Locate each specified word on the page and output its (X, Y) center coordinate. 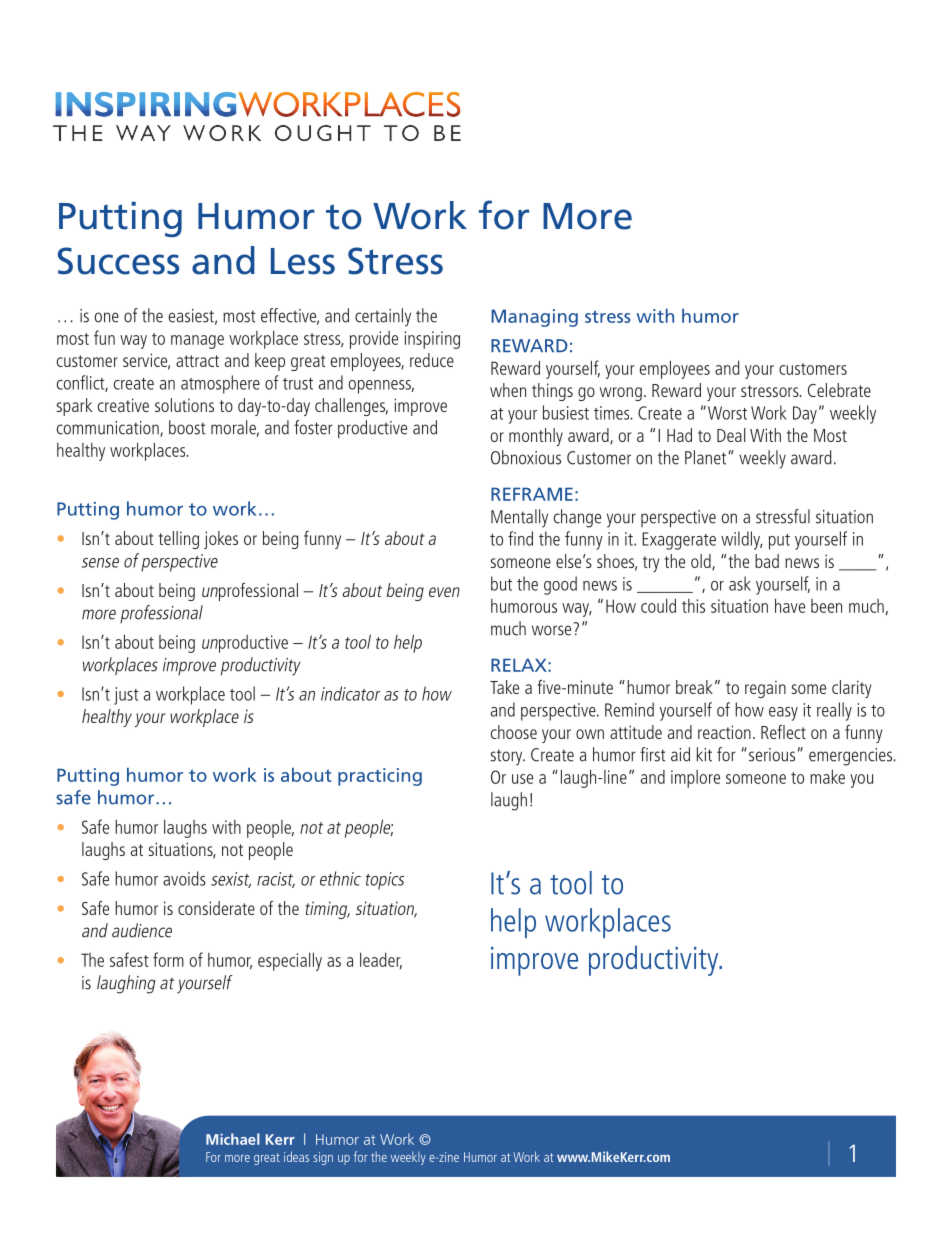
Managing (534, 318)
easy (783, 714)
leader (381, 960)
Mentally (519, 518)
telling (179, 540)
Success (118, 261)
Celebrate (839, 390)
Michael (233, 1139)
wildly (742, 540)
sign (323, 1158)
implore (695, 779)
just (126, 696)
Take (504, 687)
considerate (216, 908)
